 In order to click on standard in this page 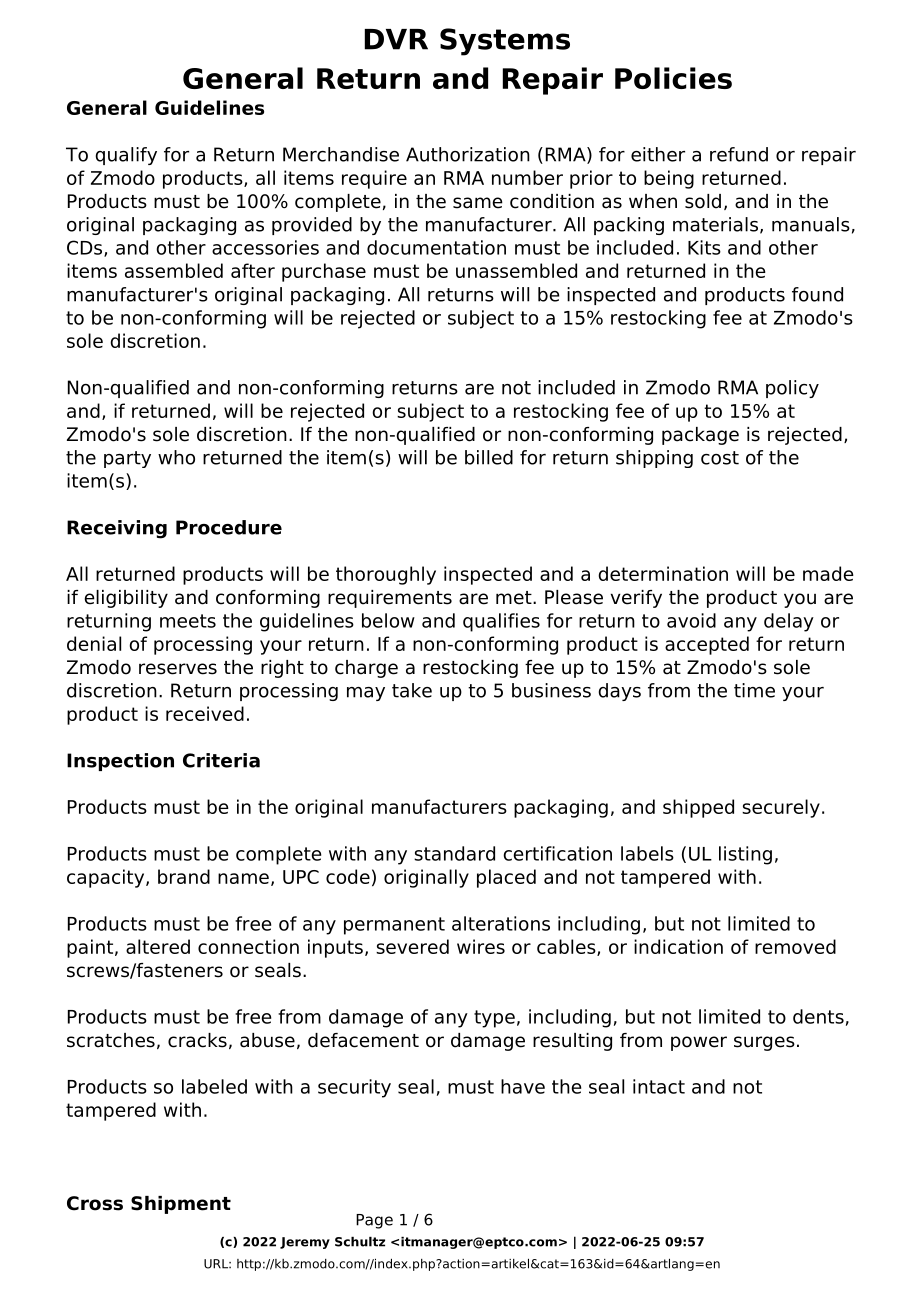, I will do `click(454, 853)`.
